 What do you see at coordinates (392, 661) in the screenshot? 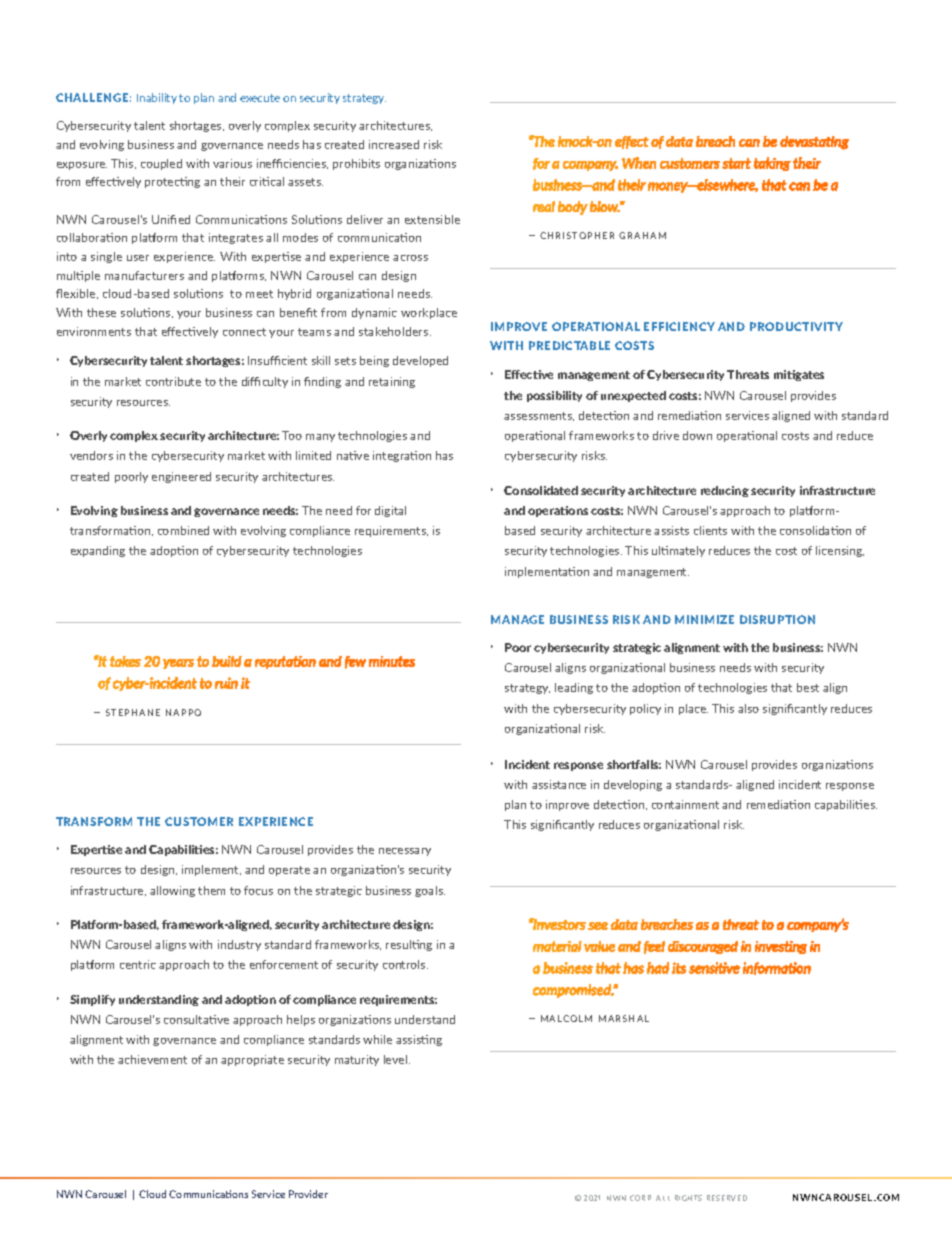
I see `minutes` at bounding box center [392, 661].
